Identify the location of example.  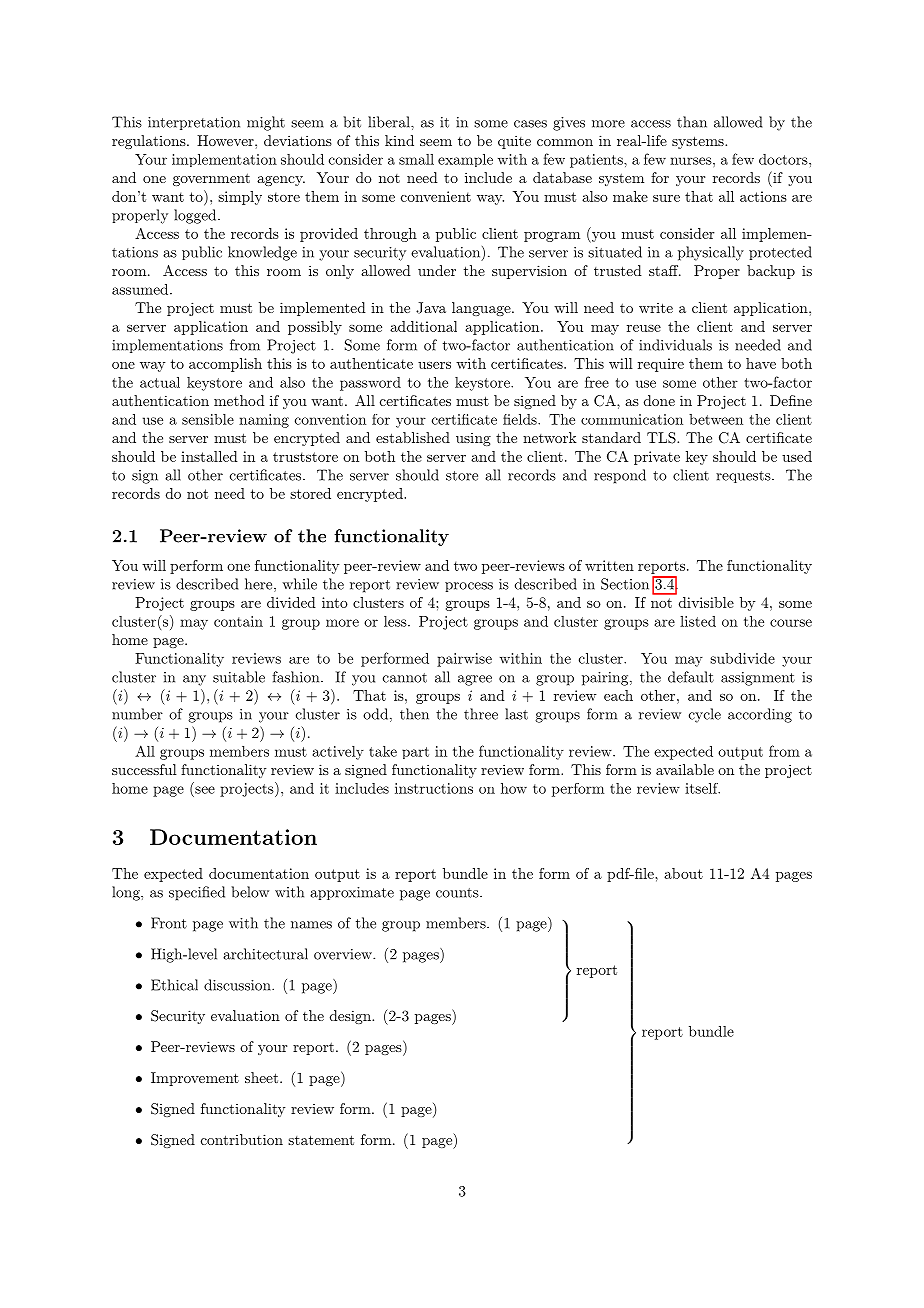
(465, 160).
